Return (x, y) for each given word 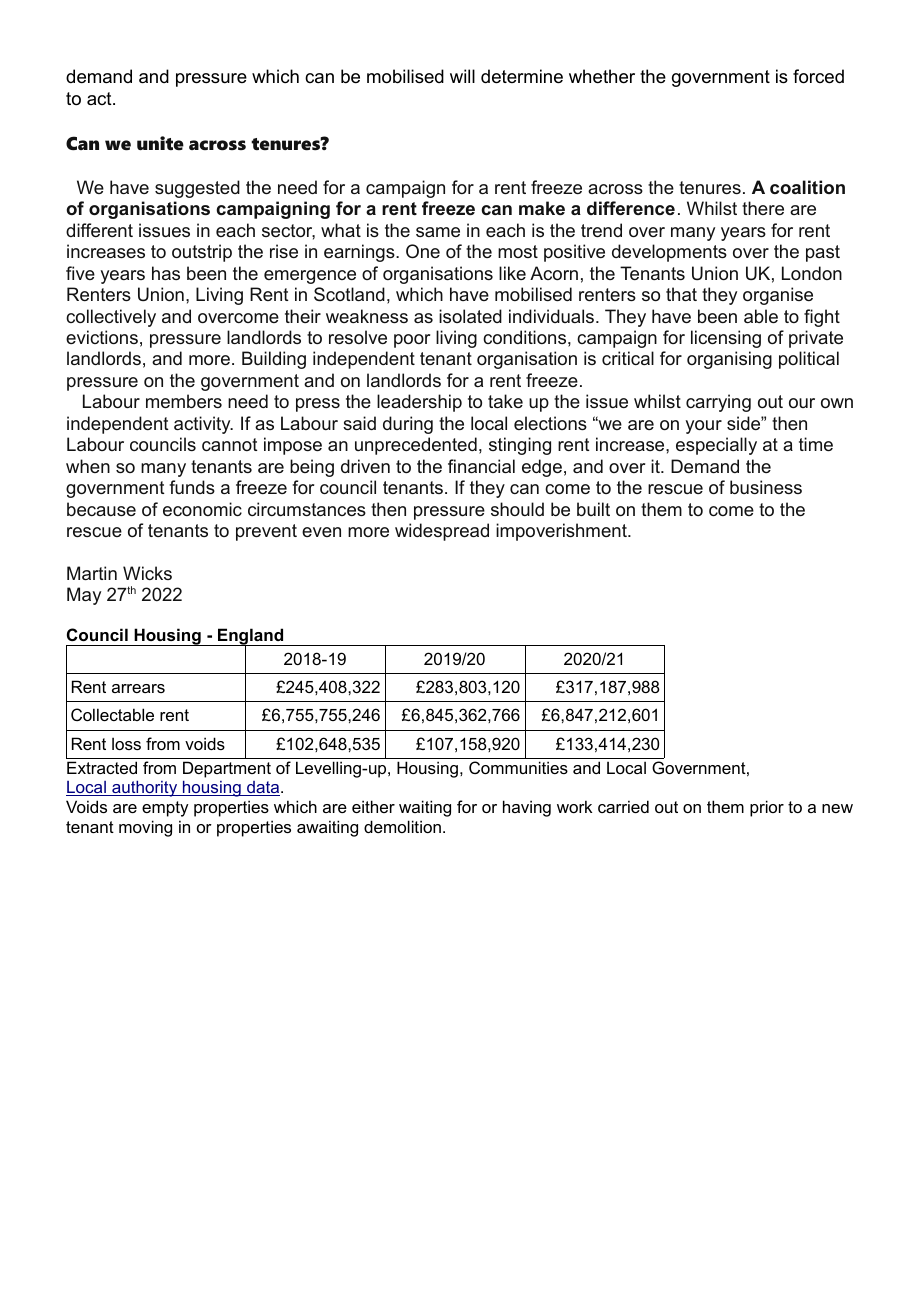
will (462, 76)
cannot (230, 444)
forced (818, 76)
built (593, 509)
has (166, 273)
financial (481, 466)
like (512, 273)
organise (778, 296)
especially (716, 446)
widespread (442, 532)
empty (165, 809)
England (251, 637)
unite (160, 143)
